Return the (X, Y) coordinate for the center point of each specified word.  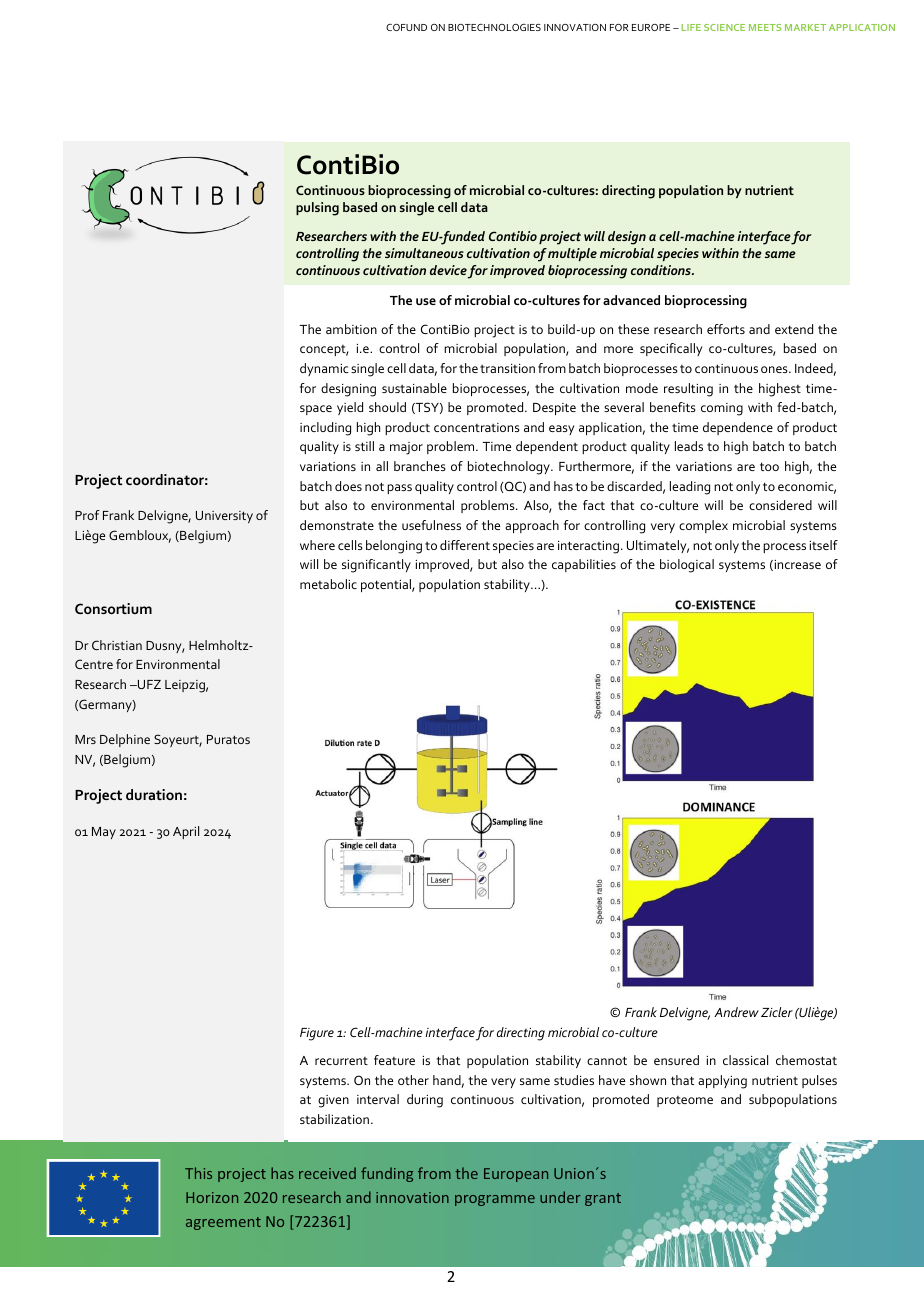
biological (687, 566)
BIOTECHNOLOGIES (494, 27)
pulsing (317, 209)
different (465, 545)
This (198, 1173)
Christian (117, 645)
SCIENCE (724, 27)
